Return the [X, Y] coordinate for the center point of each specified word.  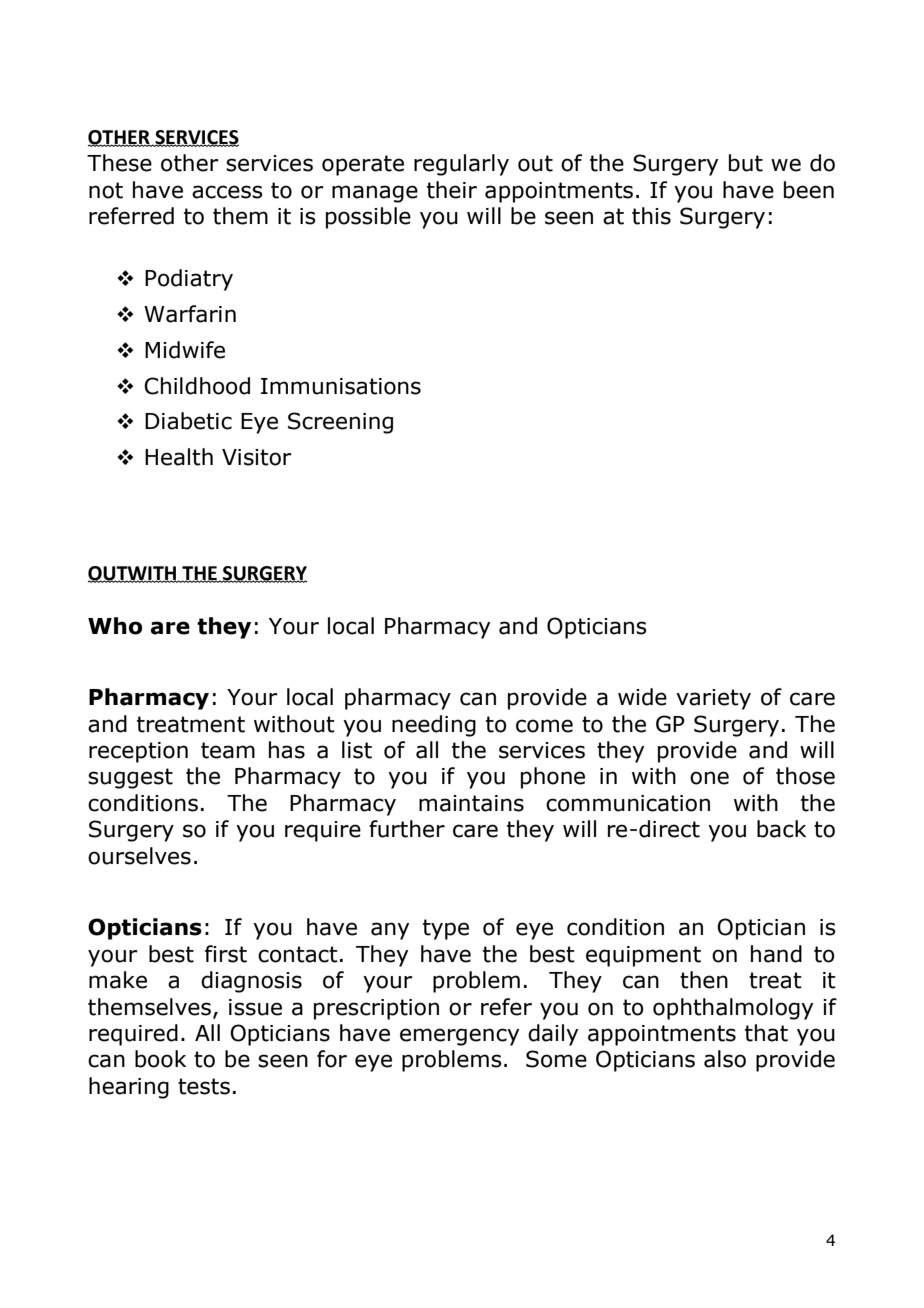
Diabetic [188, 421]
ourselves [139, 856]
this [651, 216]
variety [713, 699]
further [407, 829]
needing [434, 726]
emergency [459, 1037]
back [781, 829]
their [452, 190]
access [227, 192]
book [160, 1059]
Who [115, 626]
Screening [340, 423]
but [746, 163]
